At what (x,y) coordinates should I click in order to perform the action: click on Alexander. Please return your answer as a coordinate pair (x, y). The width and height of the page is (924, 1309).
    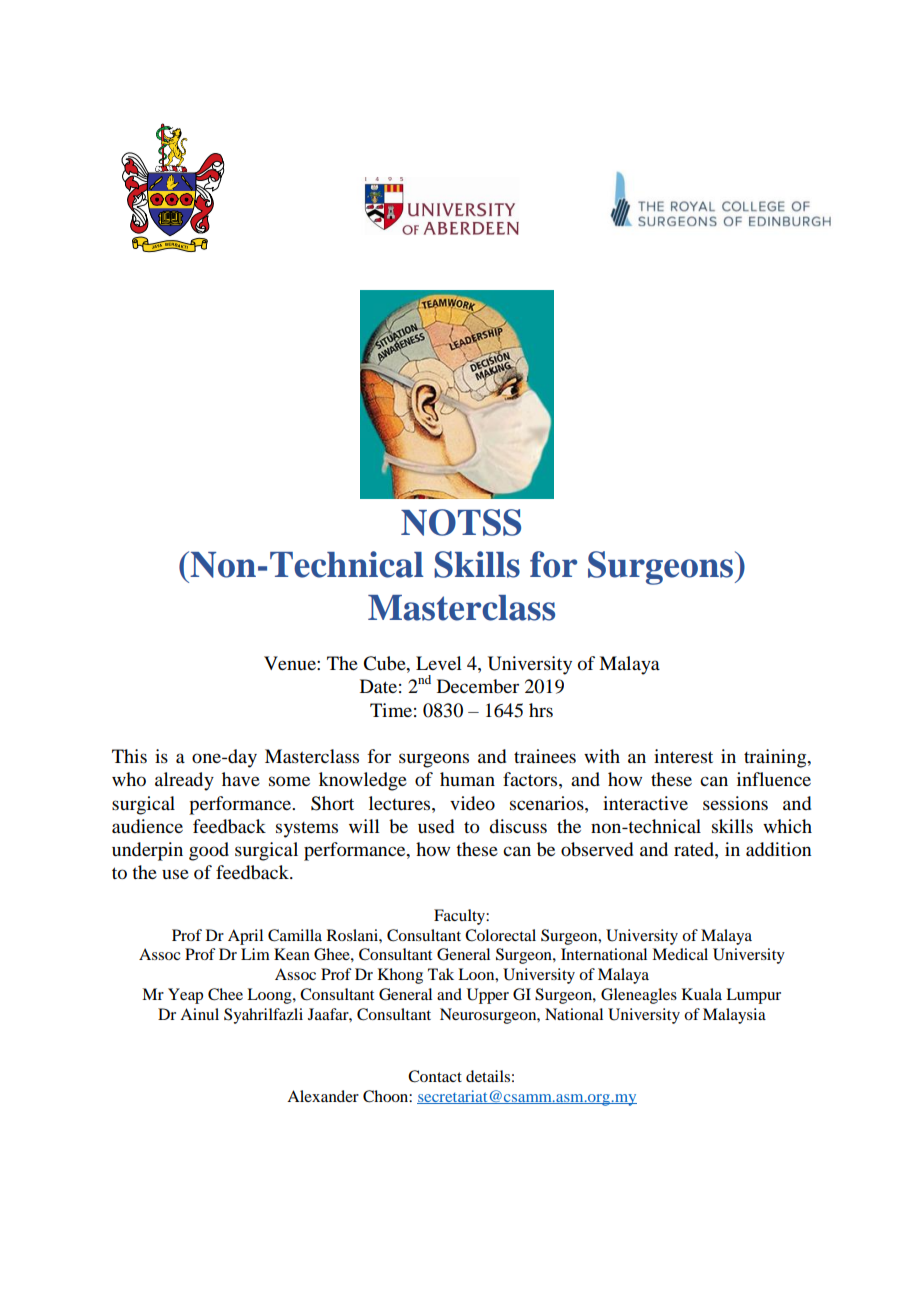
    Looking at the image, I should click on (323, 1096).
